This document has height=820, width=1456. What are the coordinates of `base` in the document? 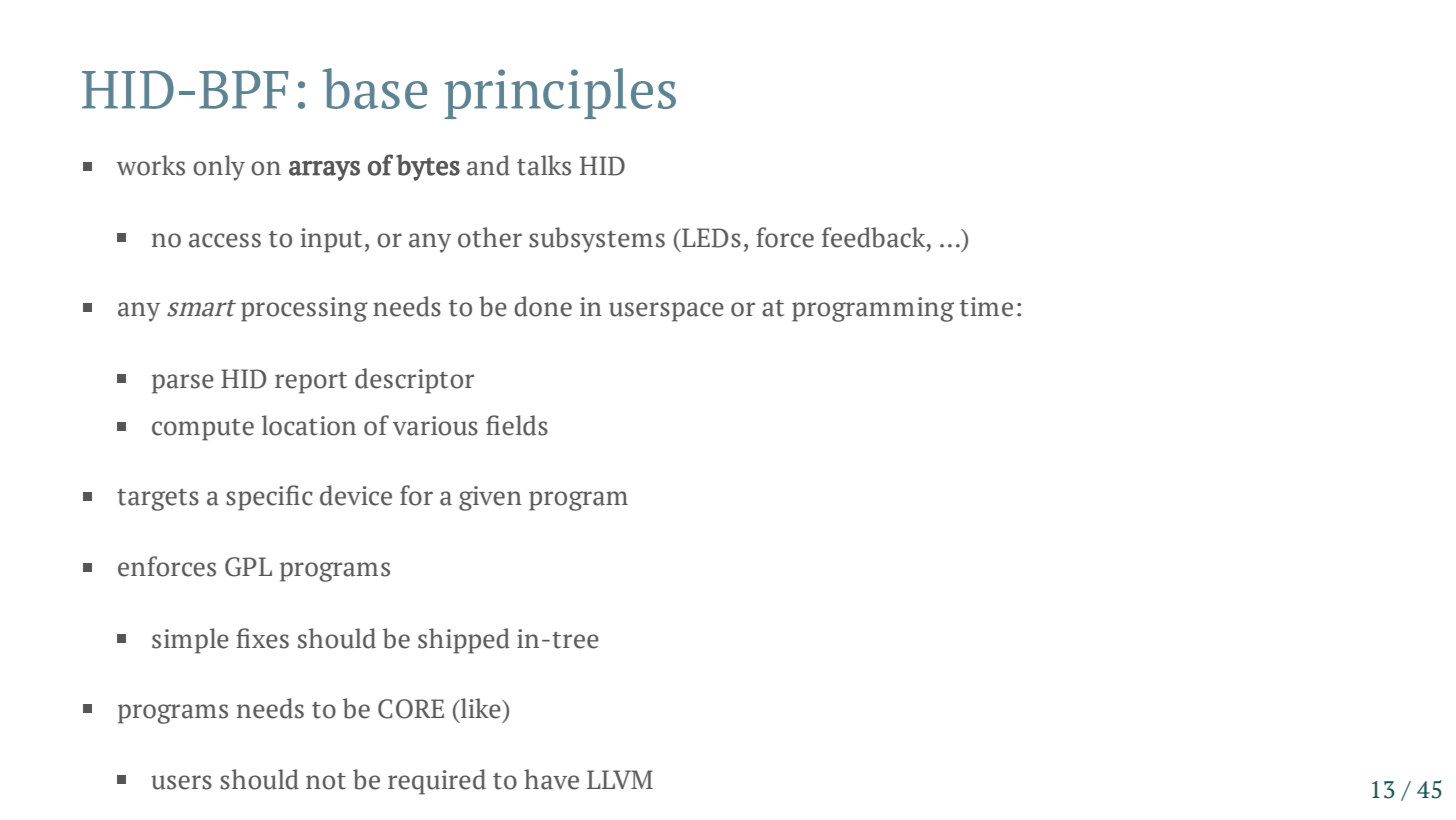 It's located at (375, 88).
